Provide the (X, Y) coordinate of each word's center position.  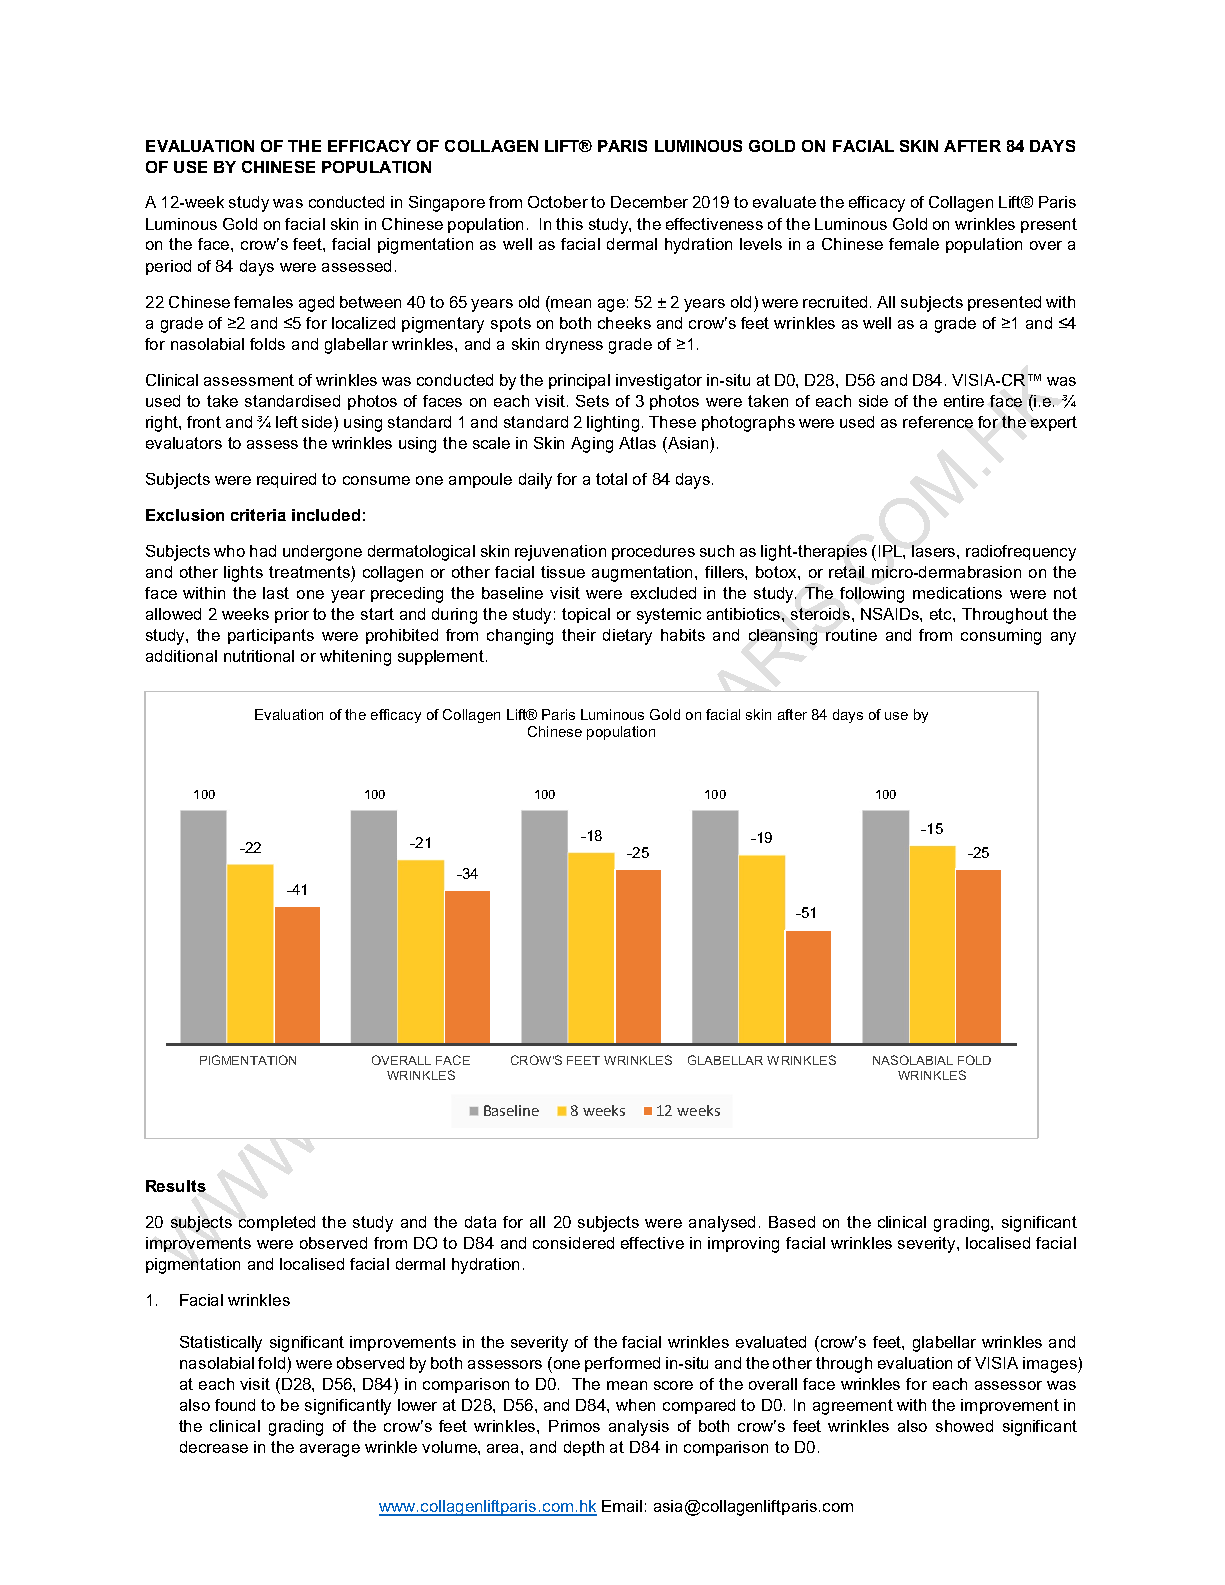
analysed (722, 1224)
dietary (627, 637)
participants (271, 636)
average (330, 1450)
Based (792, 1222)
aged (316, 304)
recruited (835, 302)
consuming (1001, 637)
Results (176, 1186)
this (569, 224)
